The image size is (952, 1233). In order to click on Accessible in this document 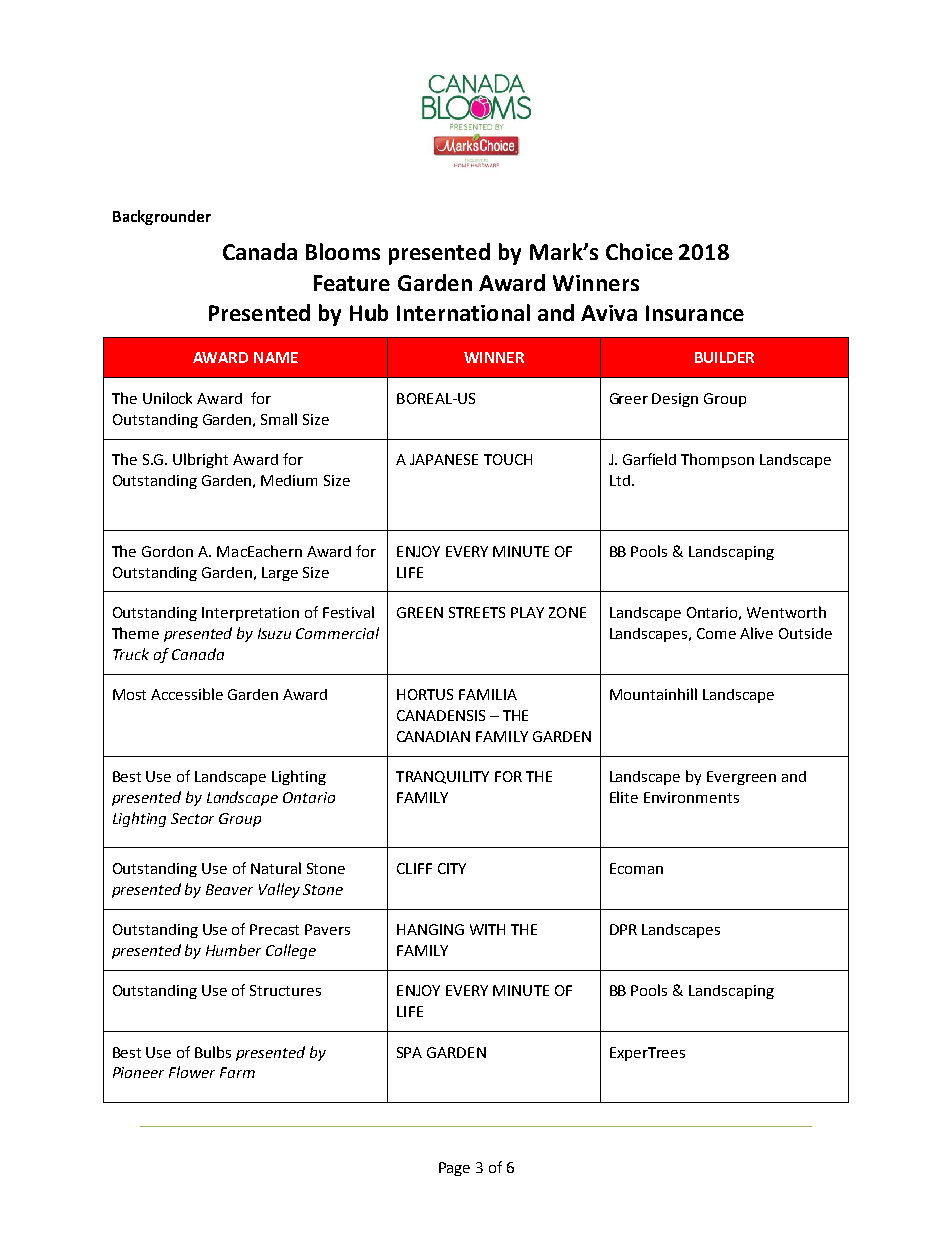, I will do `click(187, 694)`.
